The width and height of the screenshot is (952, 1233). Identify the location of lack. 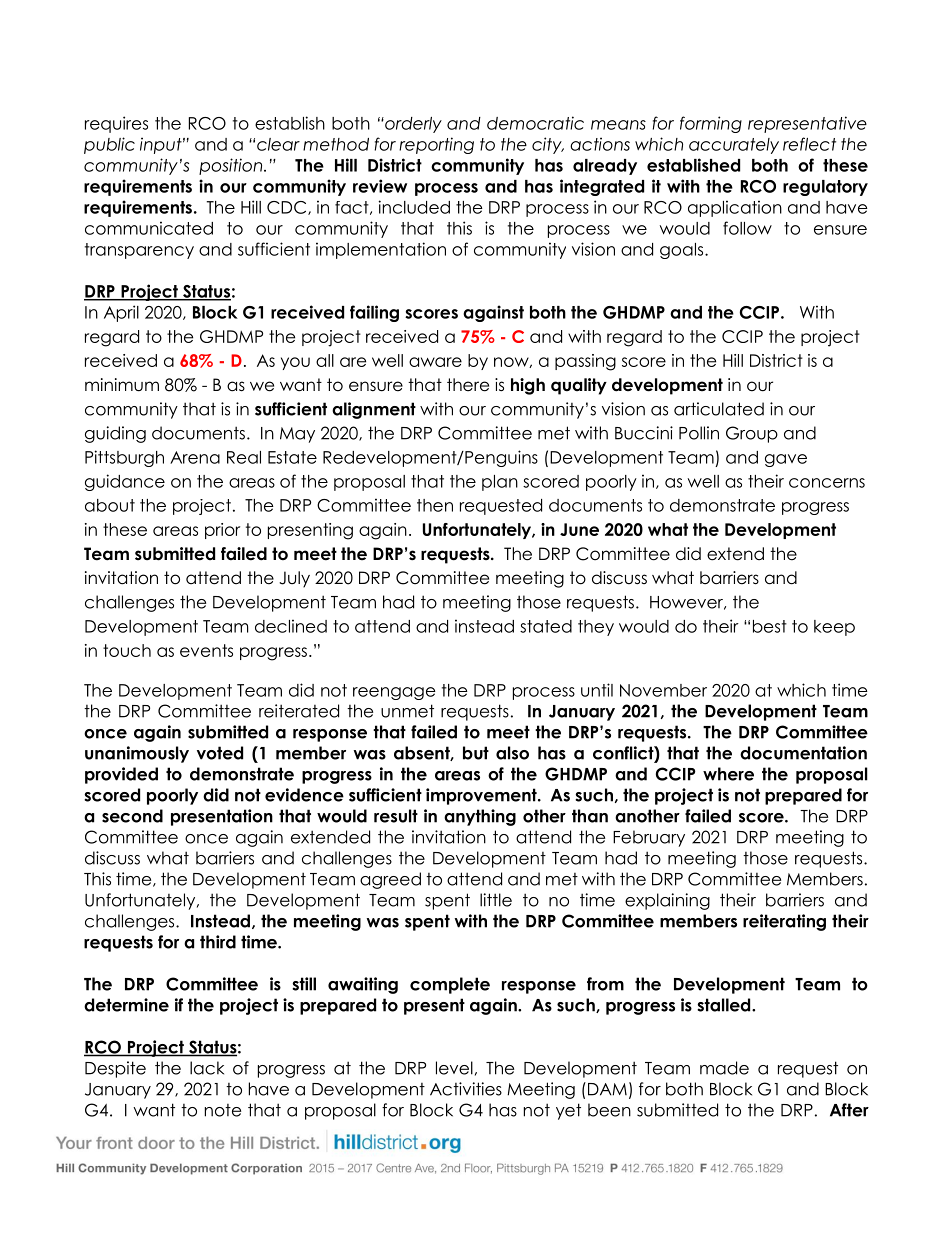
(207, 1068).
